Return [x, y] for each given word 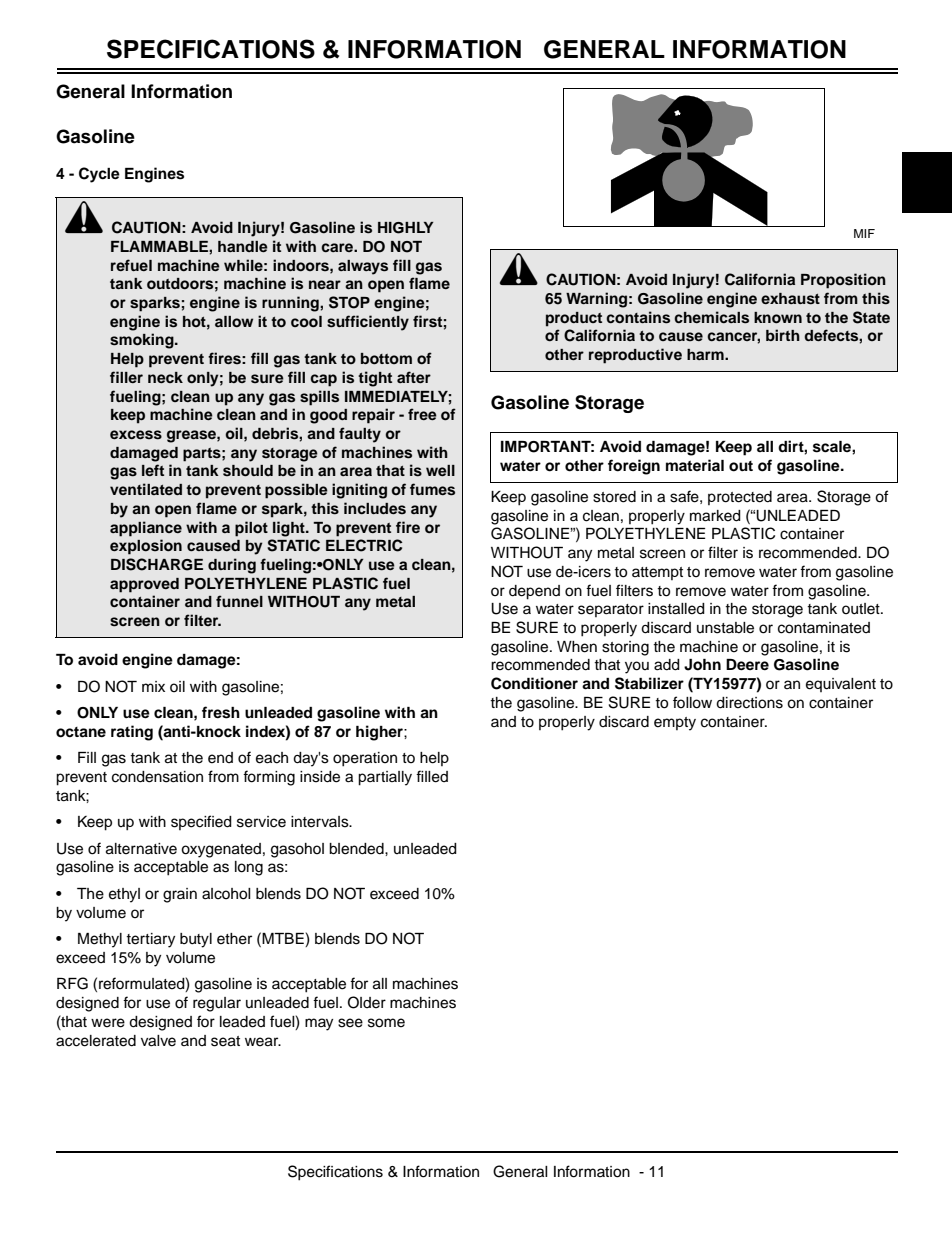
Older [367, 1002]
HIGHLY [406, 228]
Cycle [99, 175]
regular [217, 1004]
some [386, 1023]
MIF [864, 233]
